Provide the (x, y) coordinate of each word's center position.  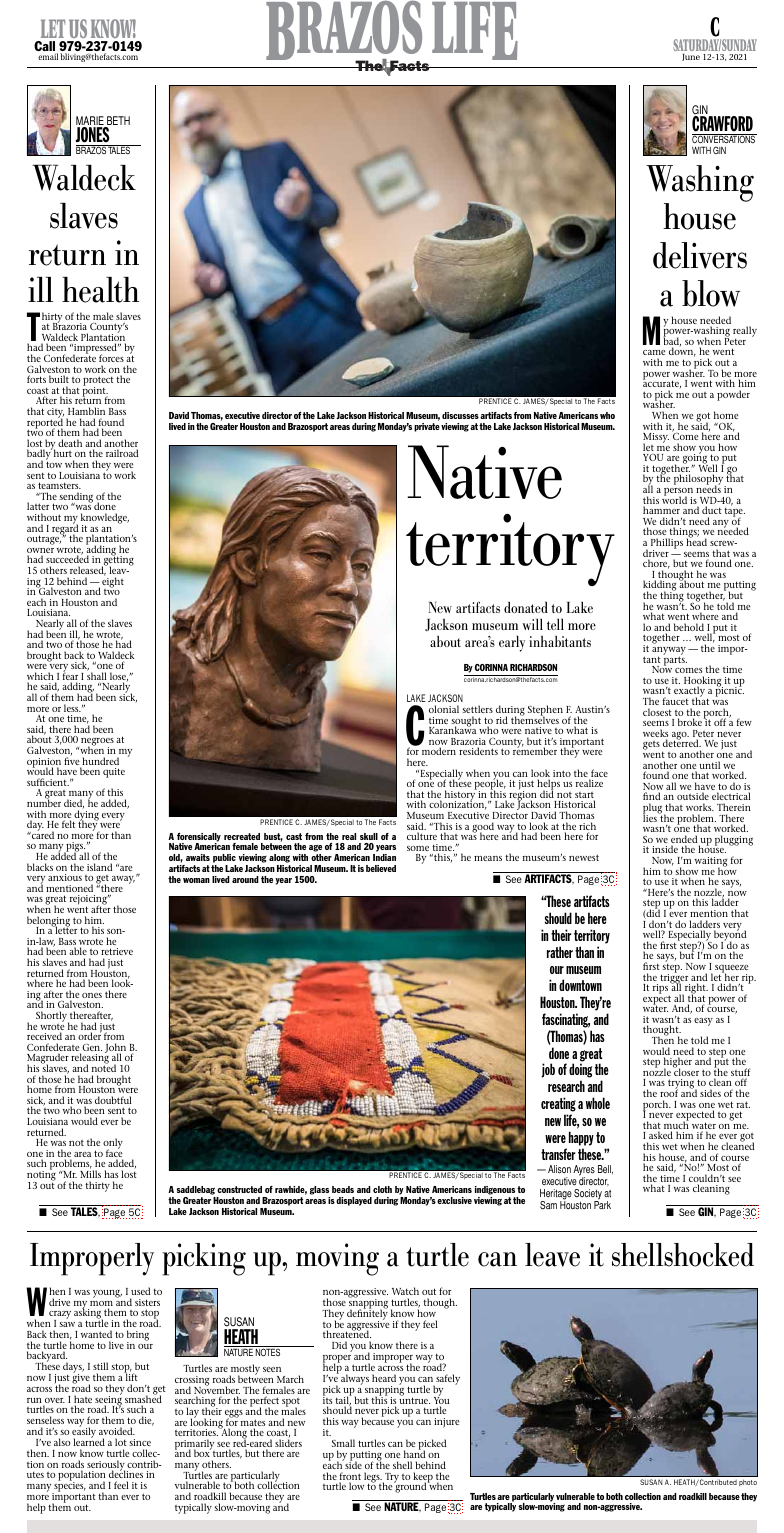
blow (711, 293)
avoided (117, 1431)
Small (343, 1443)
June (691, 57)
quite (114, 773)
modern (439, 751)
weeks (655, 734)
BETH (117, 122)
